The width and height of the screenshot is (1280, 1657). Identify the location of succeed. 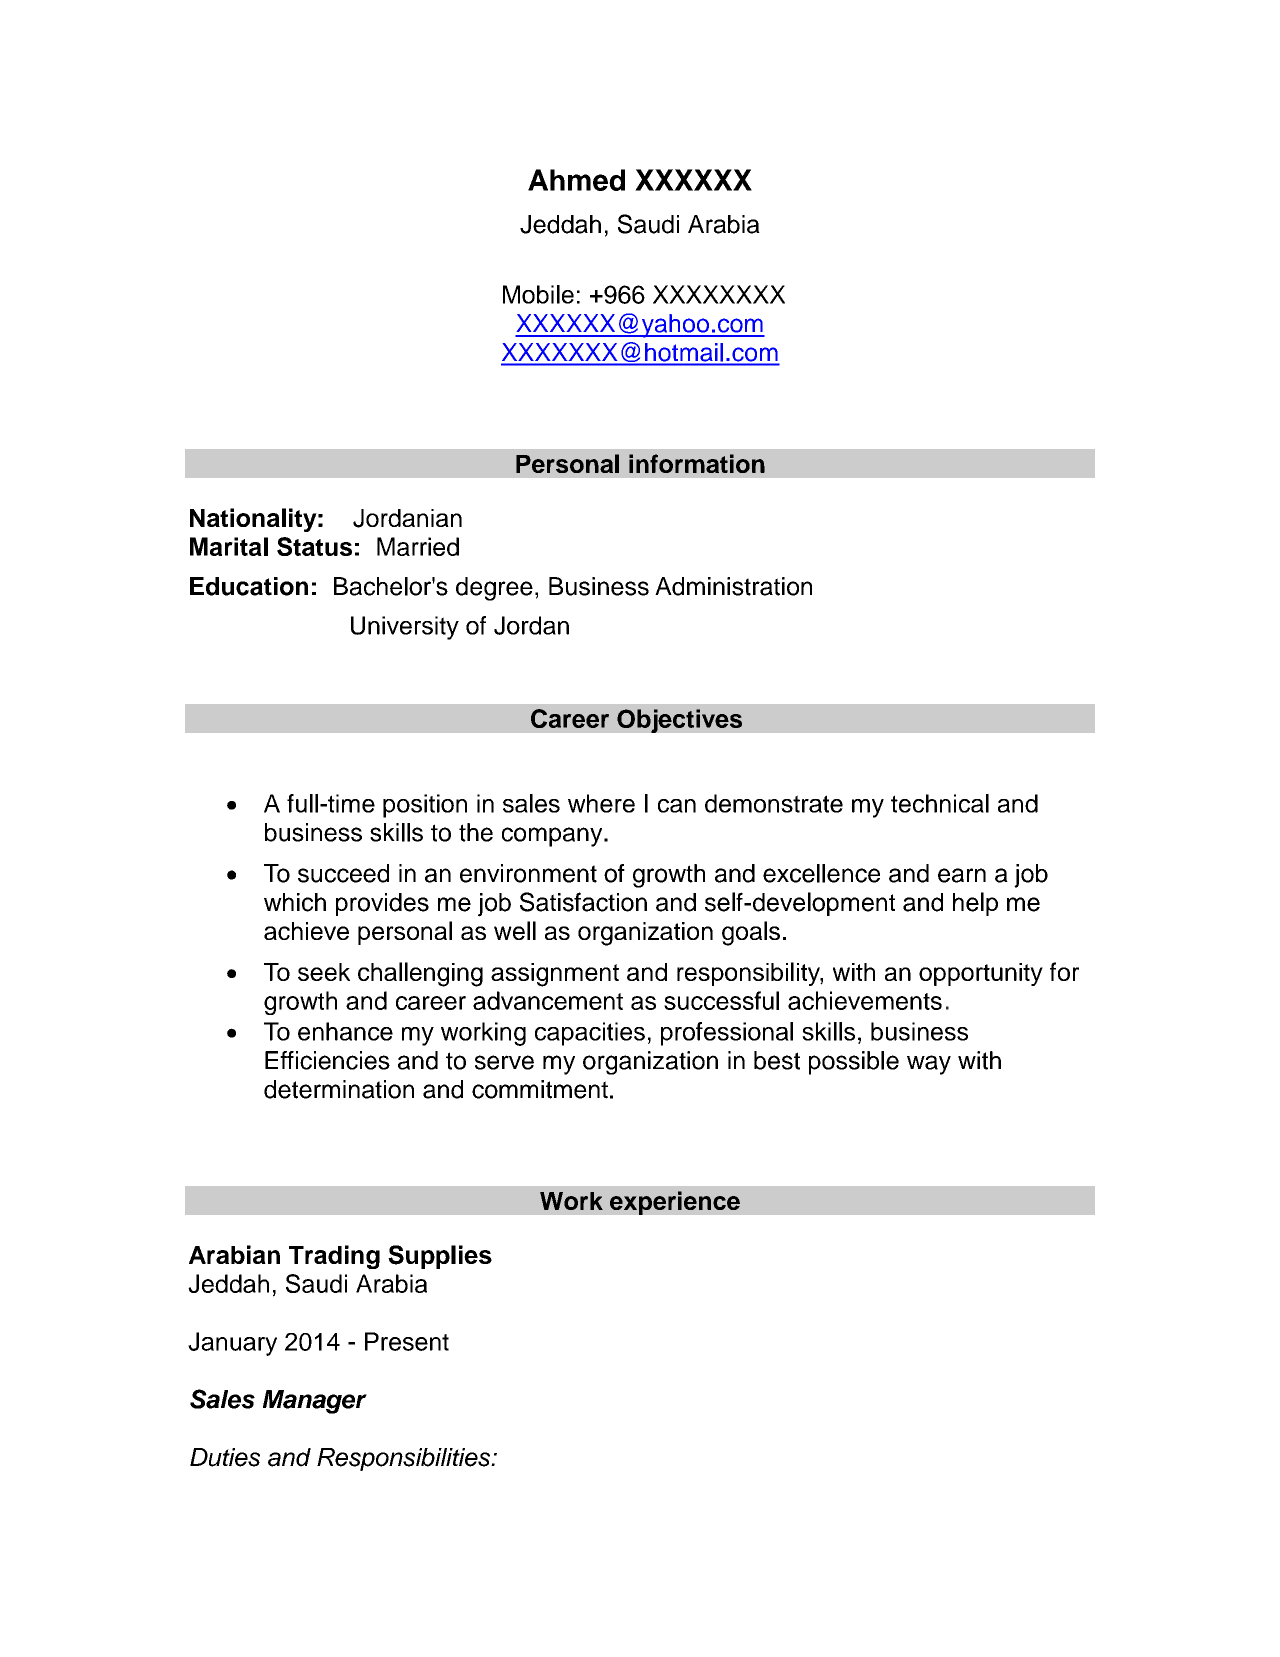
(343, 873).
